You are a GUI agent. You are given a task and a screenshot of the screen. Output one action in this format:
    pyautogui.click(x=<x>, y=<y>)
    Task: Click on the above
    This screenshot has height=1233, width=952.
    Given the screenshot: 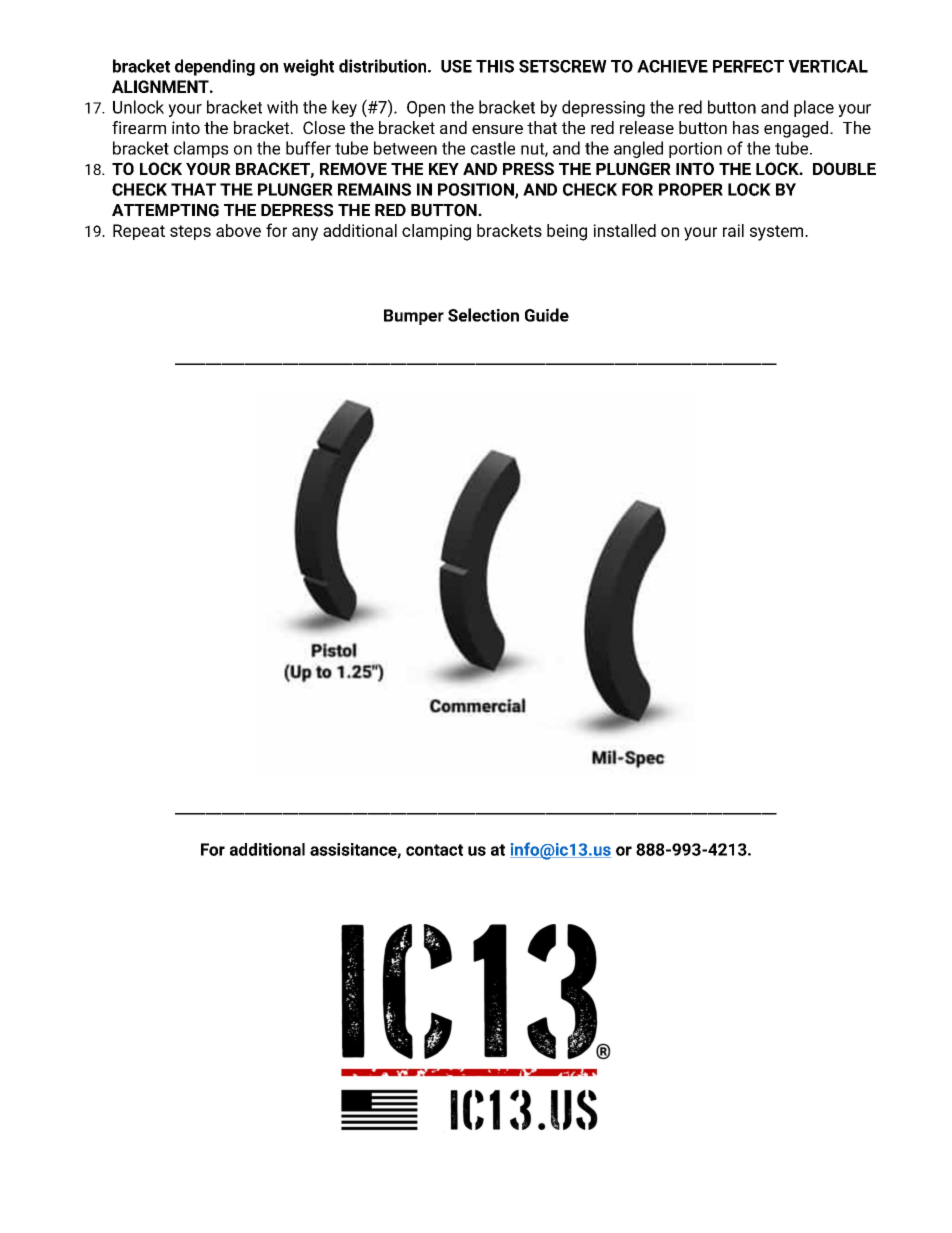 What is the action you would take?
    pyautogui.click(x=238, y=230)
